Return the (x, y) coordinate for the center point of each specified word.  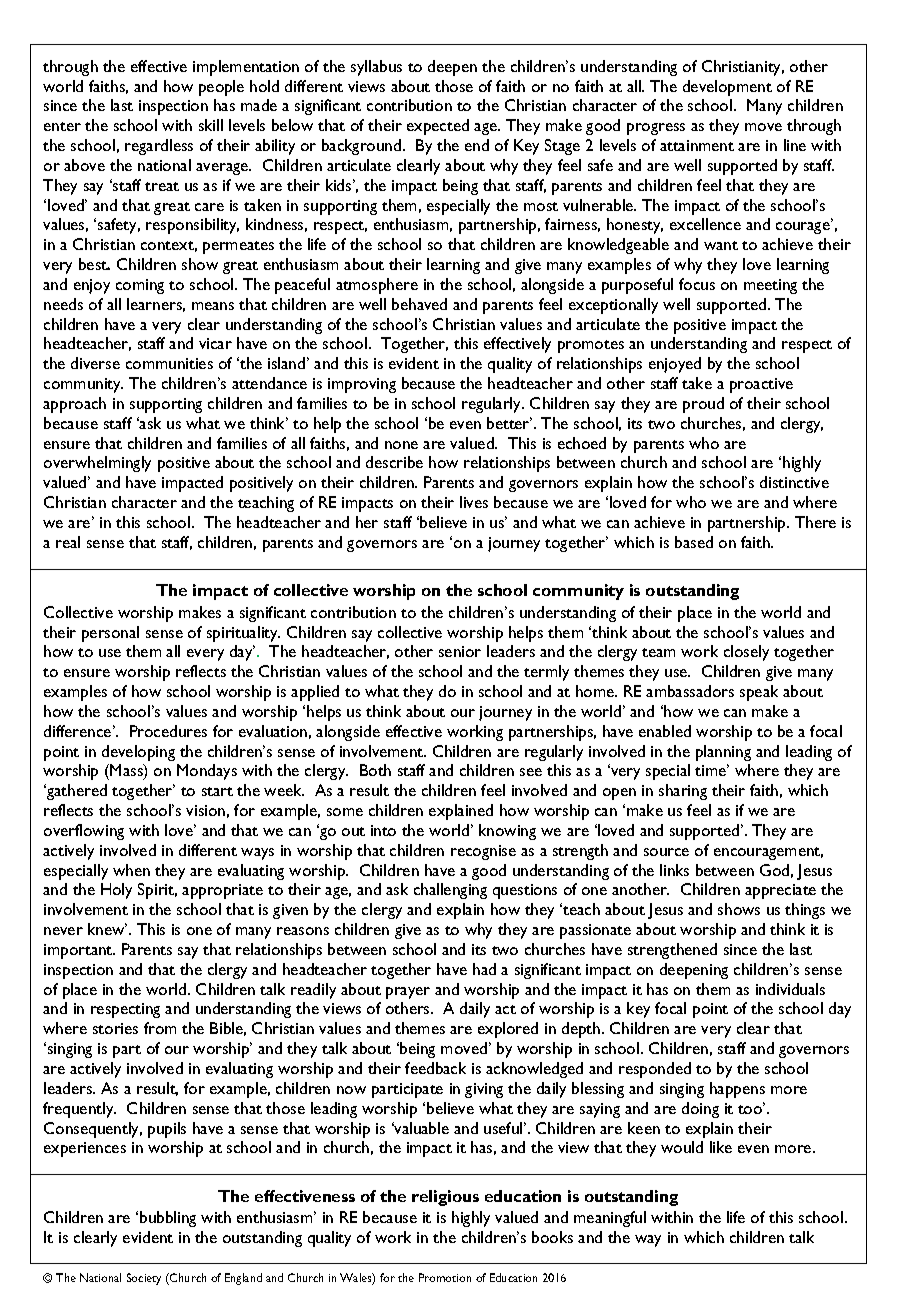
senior (460, 651)
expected (438, 127)
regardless (159, 147)
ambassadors (690, 691)
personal (110, 634)
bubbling (168, 1219)
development (727, 88)
